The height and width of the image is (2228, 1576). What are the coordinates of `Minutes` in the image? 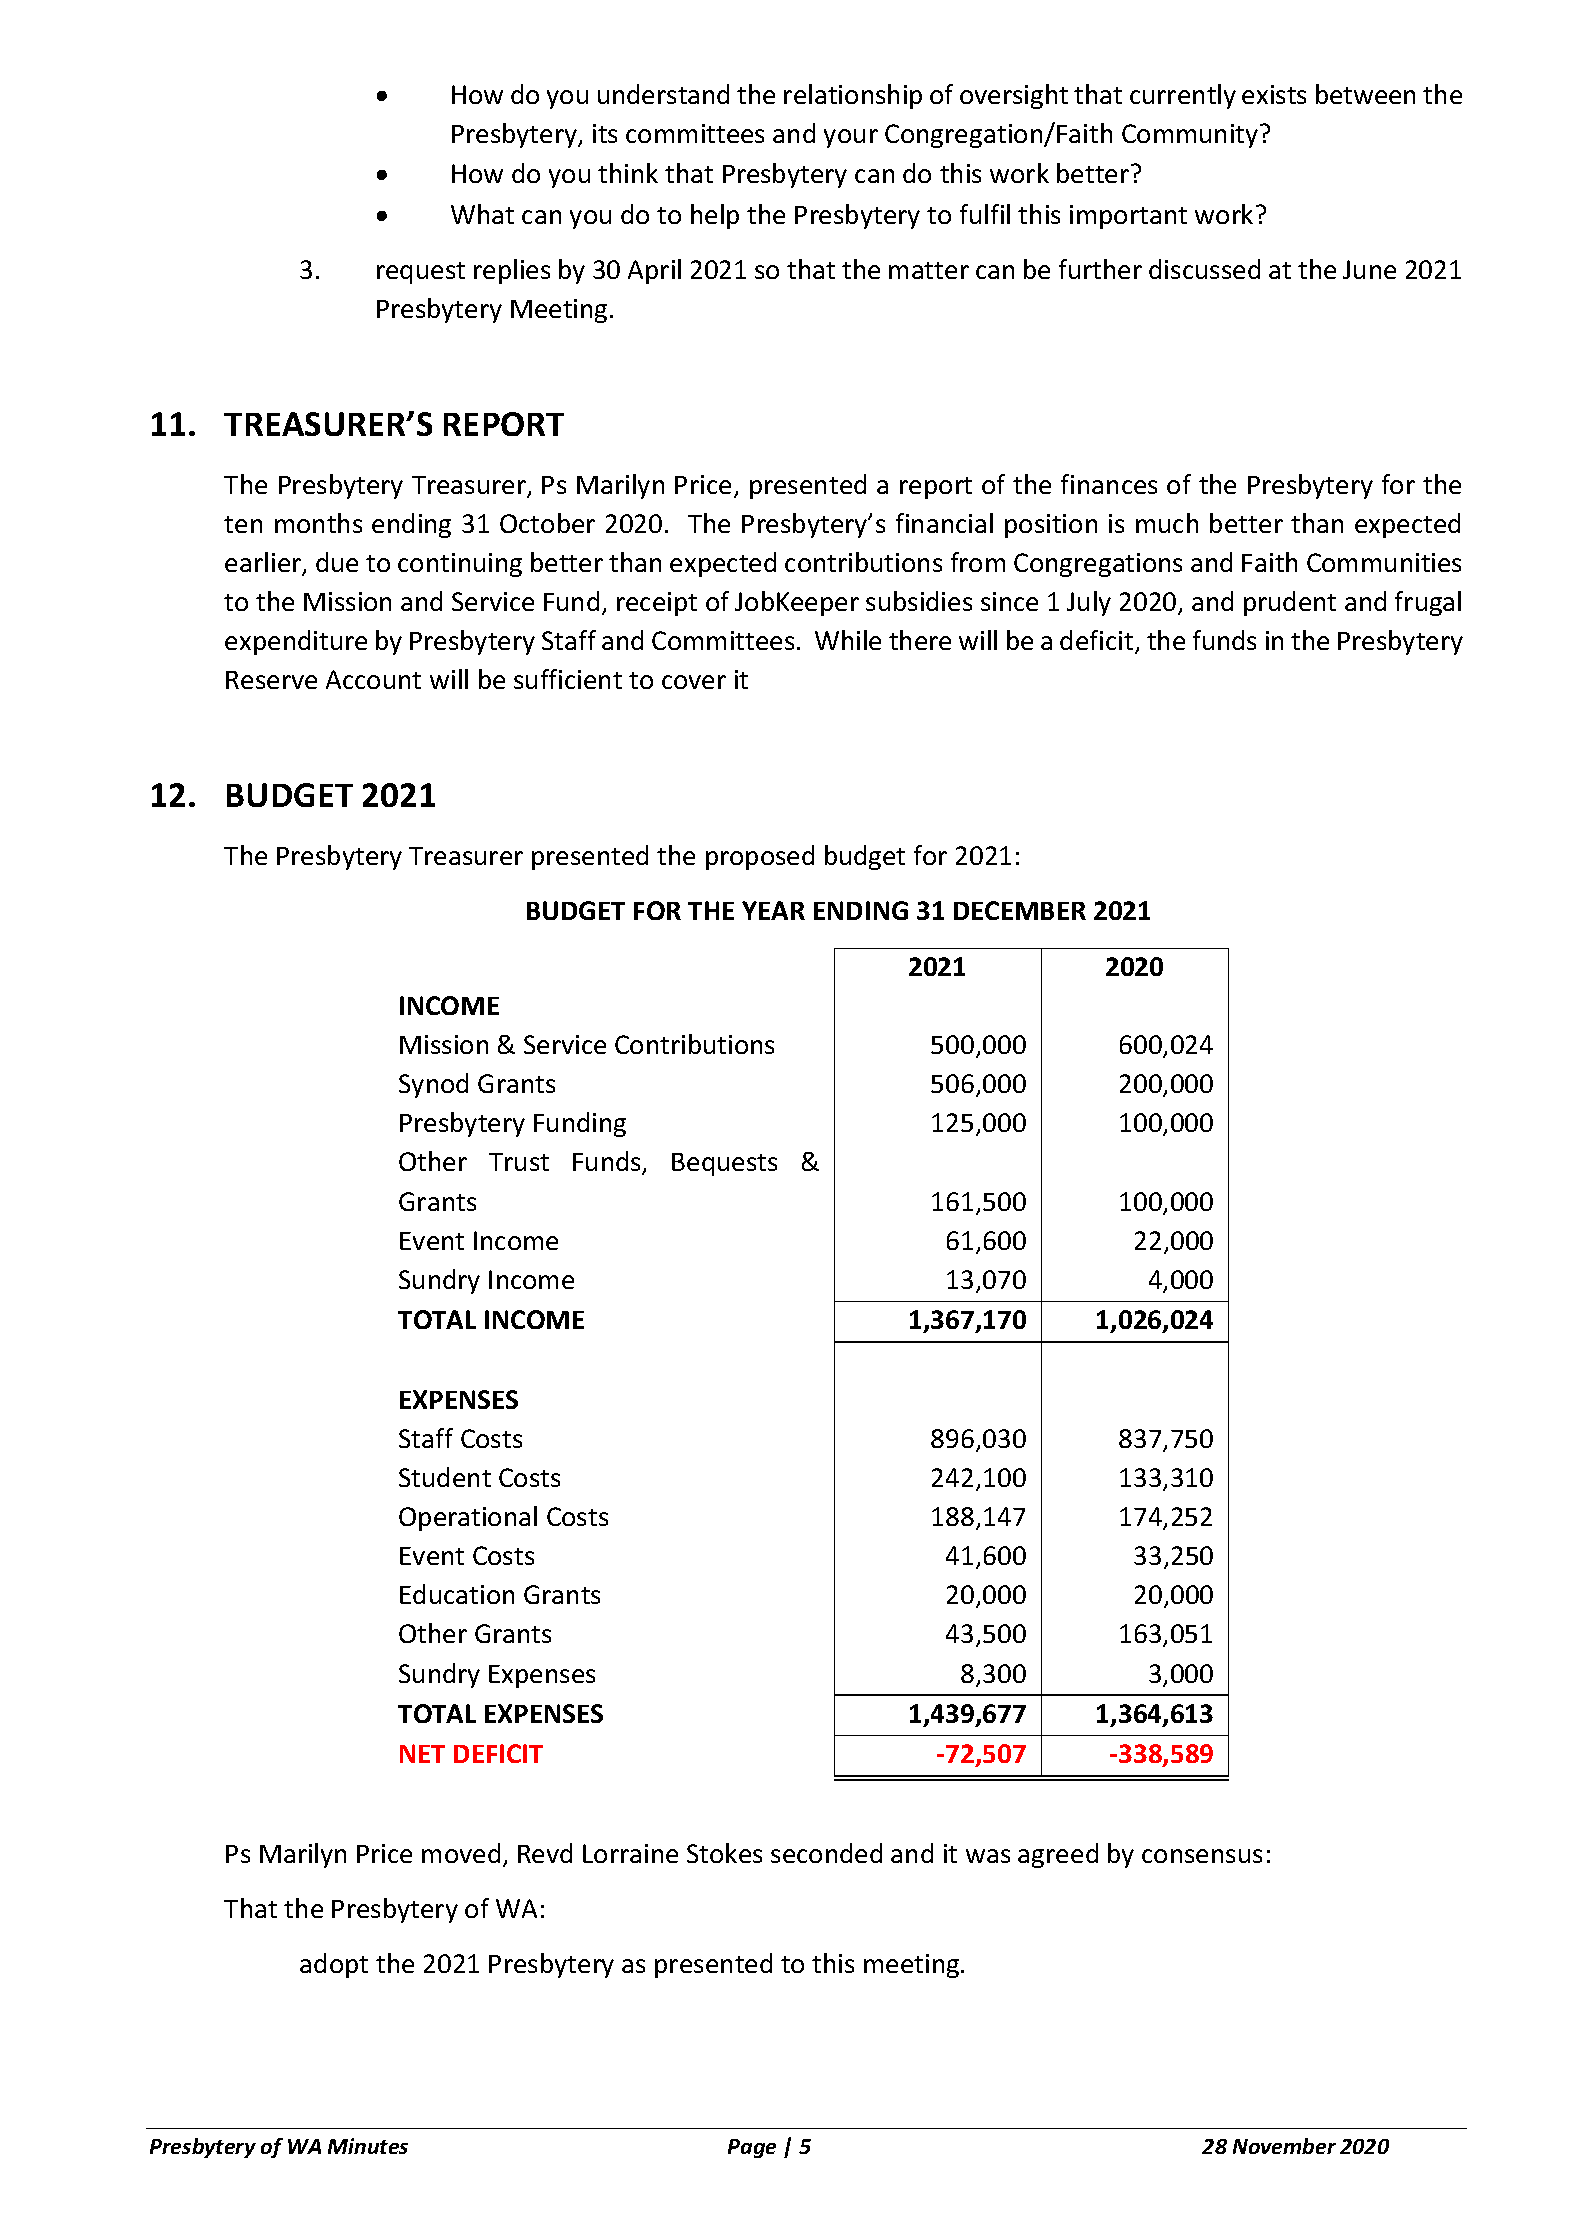 It's located at (368, 2146).
